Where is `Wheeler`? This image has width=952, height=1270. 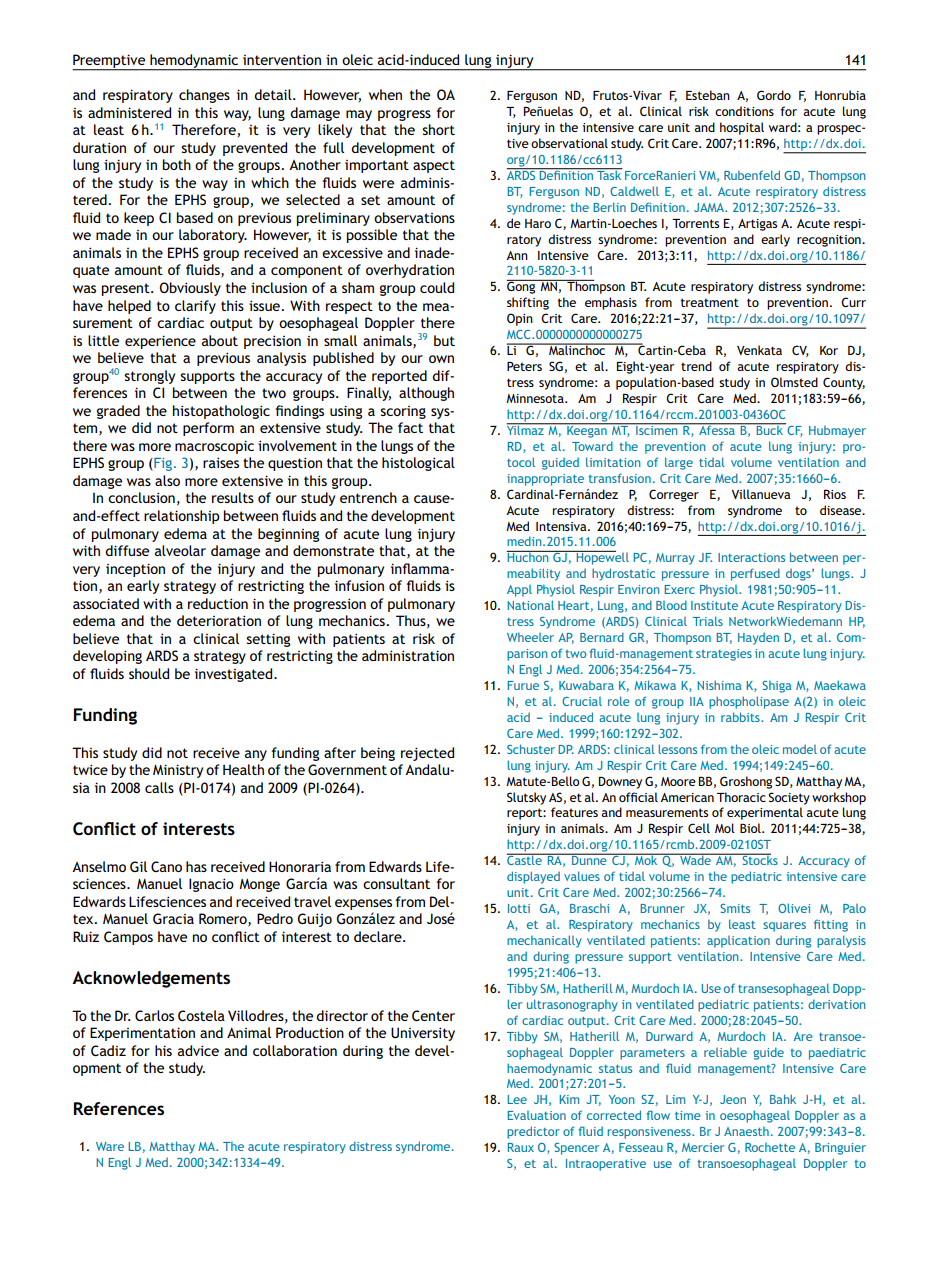
Wheeler is located at coordinates (530, 637).
